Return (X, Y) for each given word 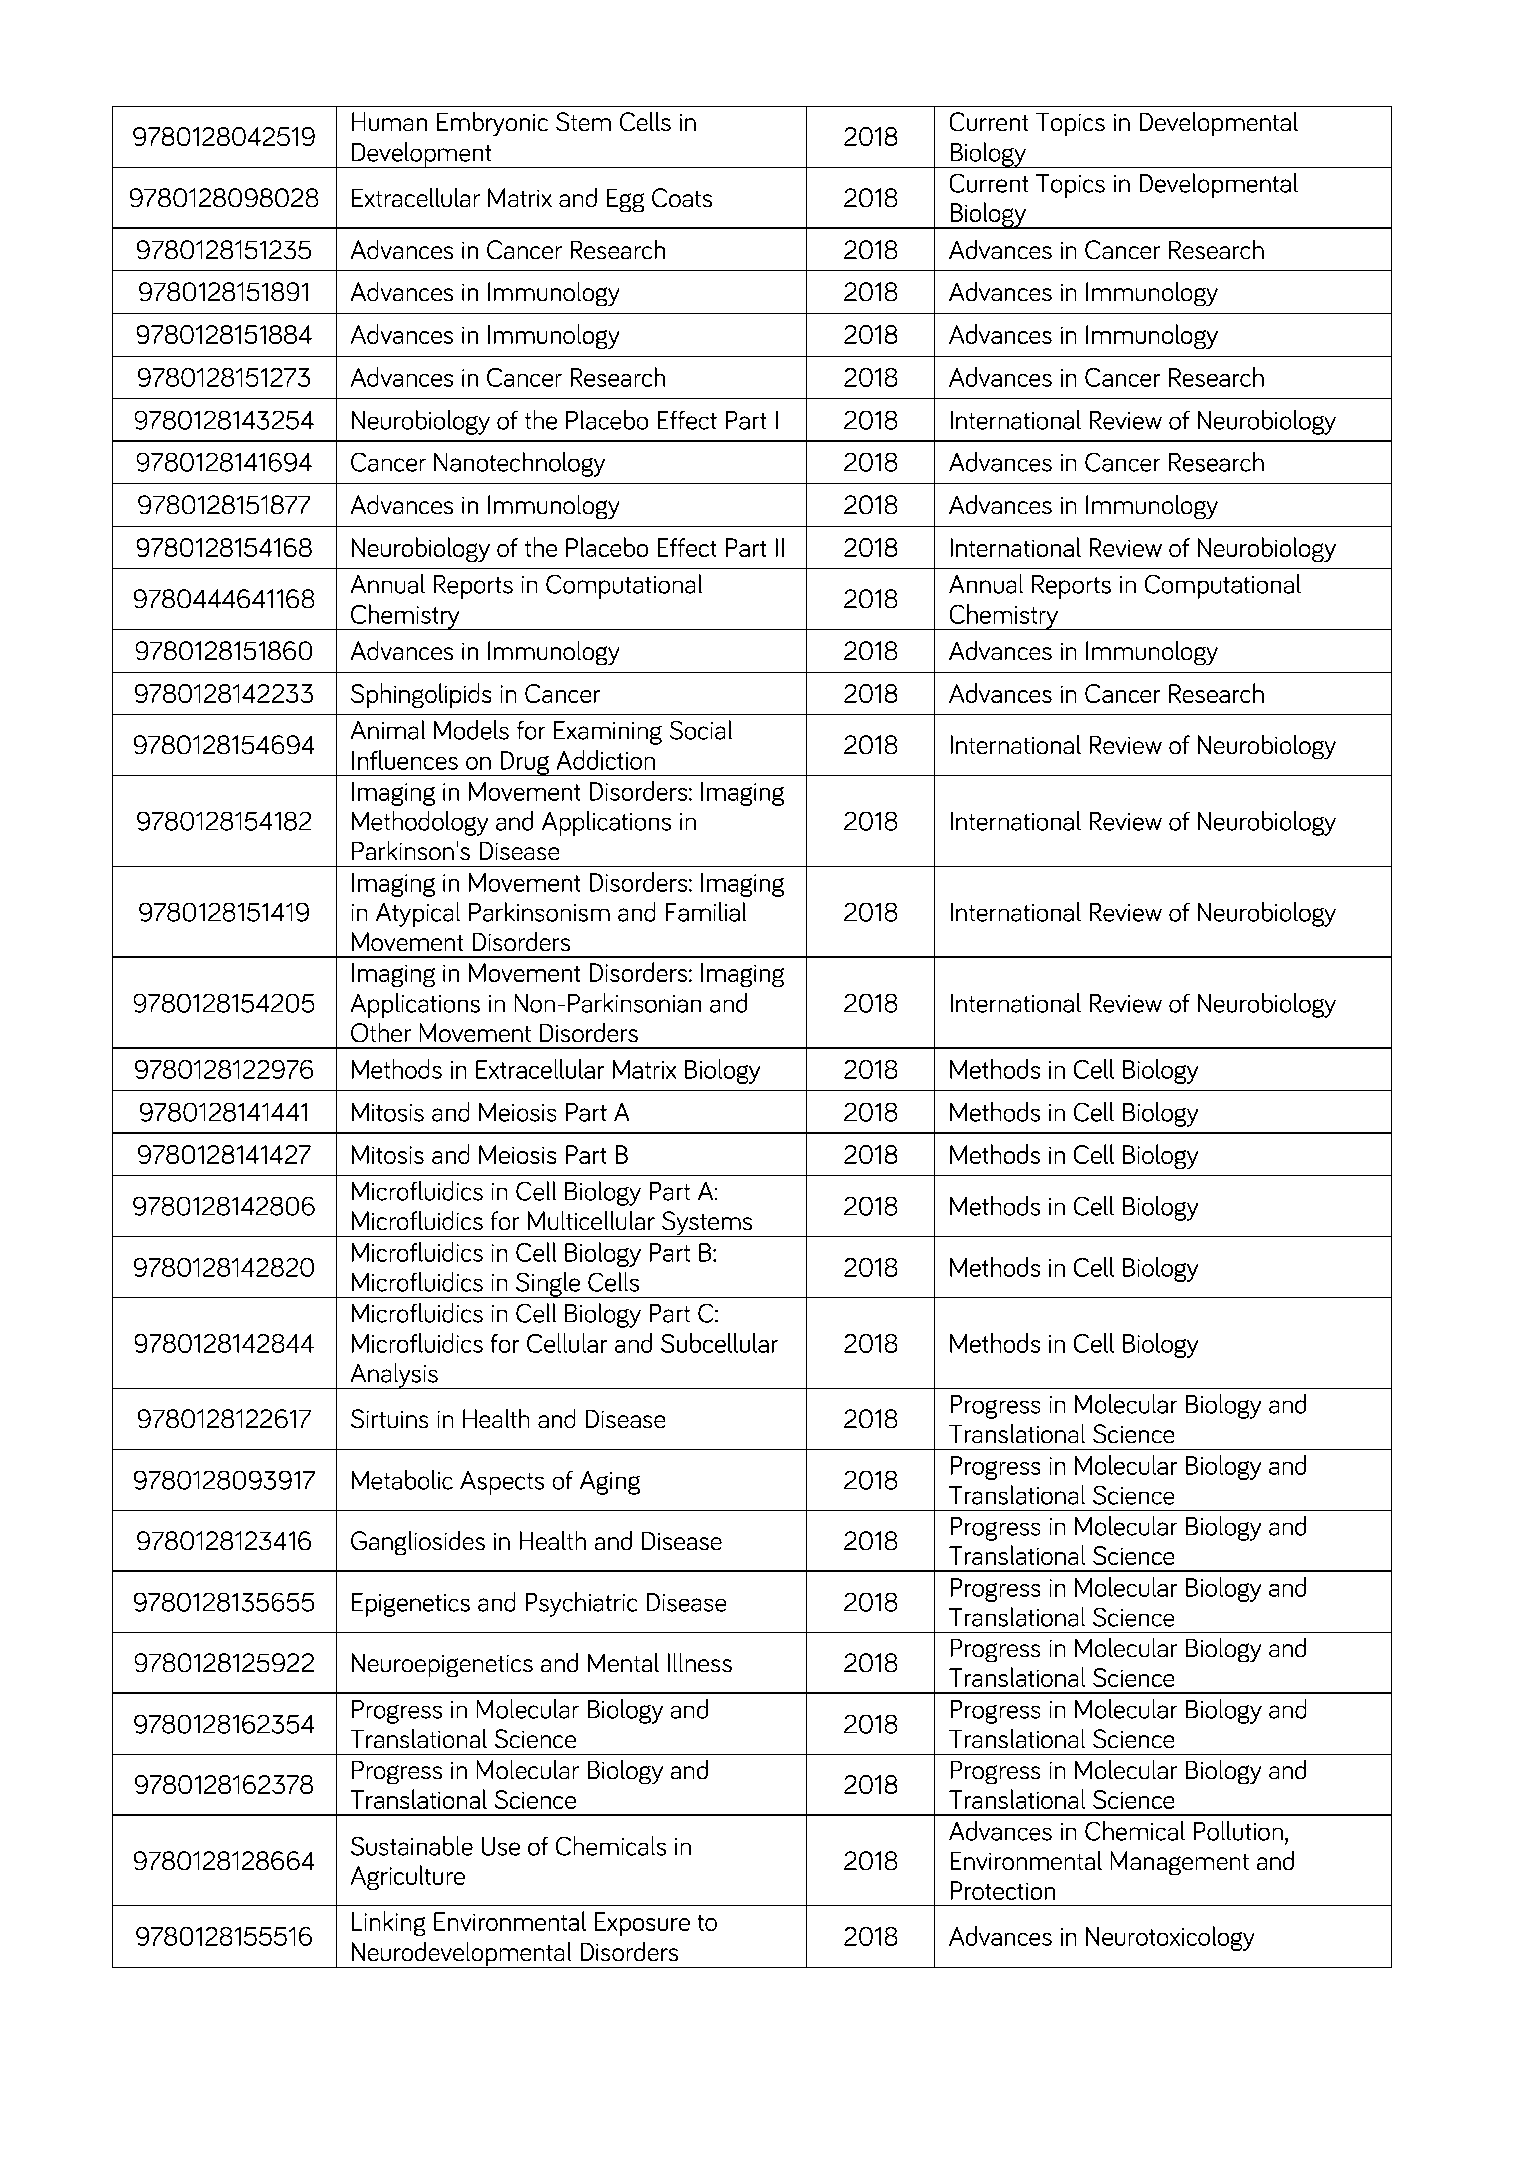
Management (1180, 1863)
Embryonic (492, 124)
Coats (682, 197)
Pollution (1238, 1831)
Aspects (502, 1483)
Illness (700, 1662)
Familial (706, 912)
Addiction (606, 760)
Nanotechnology (519, 464)
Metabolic (402, 1480)
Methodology (420, 823)
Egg (625, 200)
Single (548, 1285)
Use (501, 1846)
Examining (608, 733)
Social (701, 730)
